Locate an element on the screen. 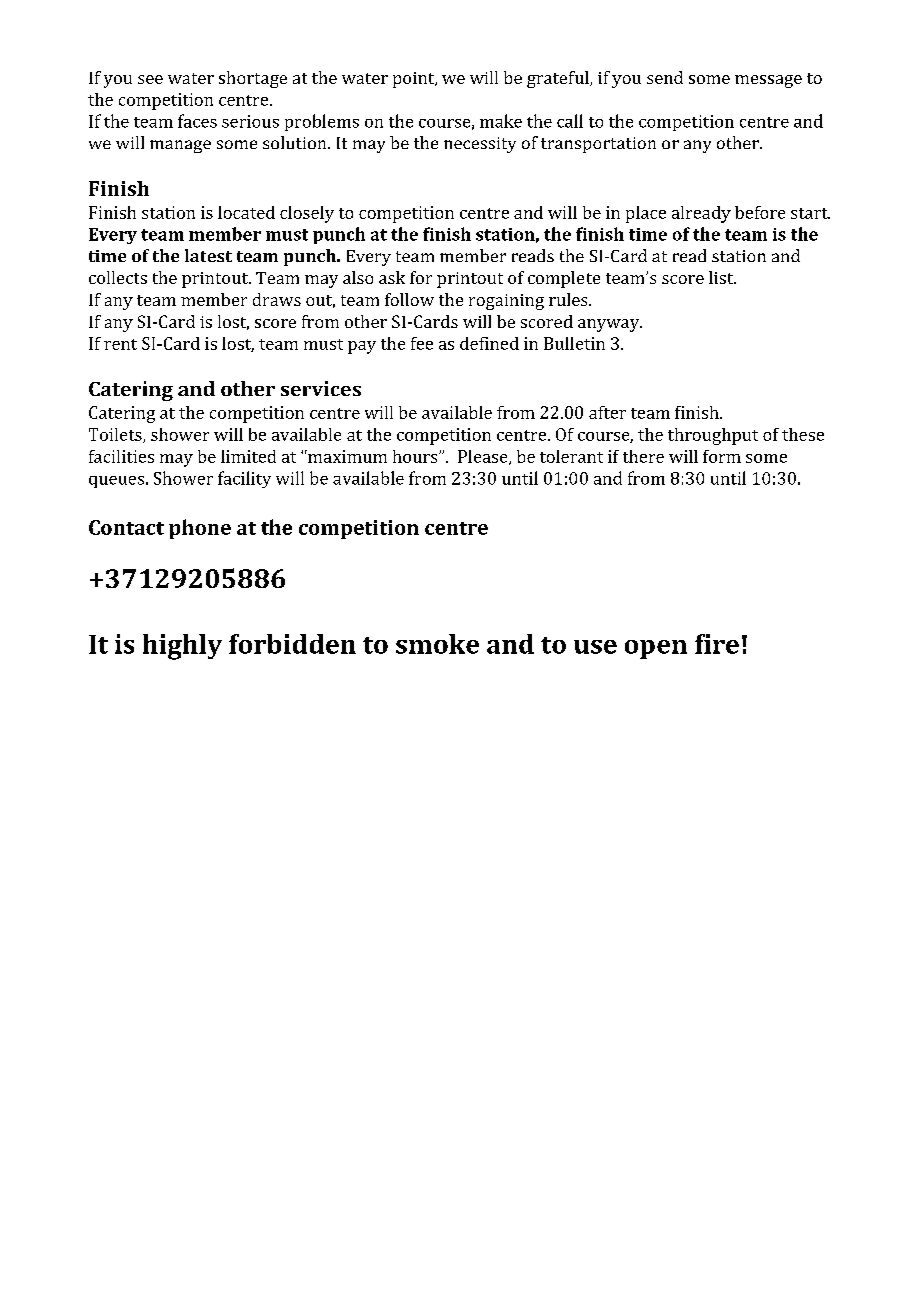  message is located at coordinates (768, 81).
